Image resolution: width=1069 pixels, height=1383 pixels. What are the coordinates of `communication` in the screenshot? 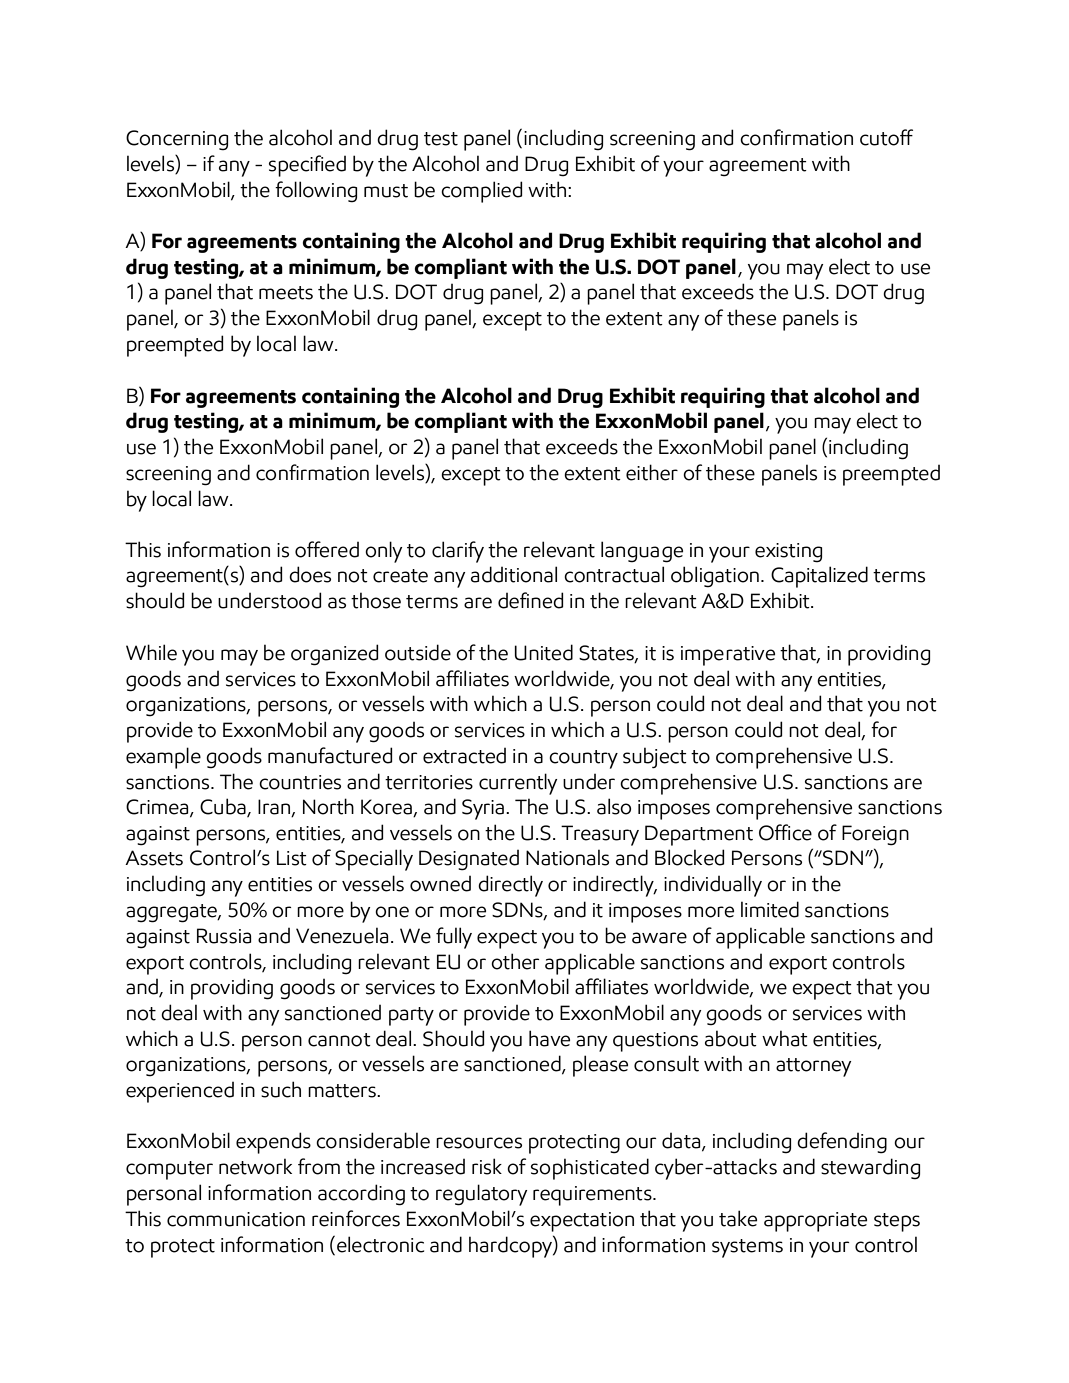 It's located at (236, 1219).
